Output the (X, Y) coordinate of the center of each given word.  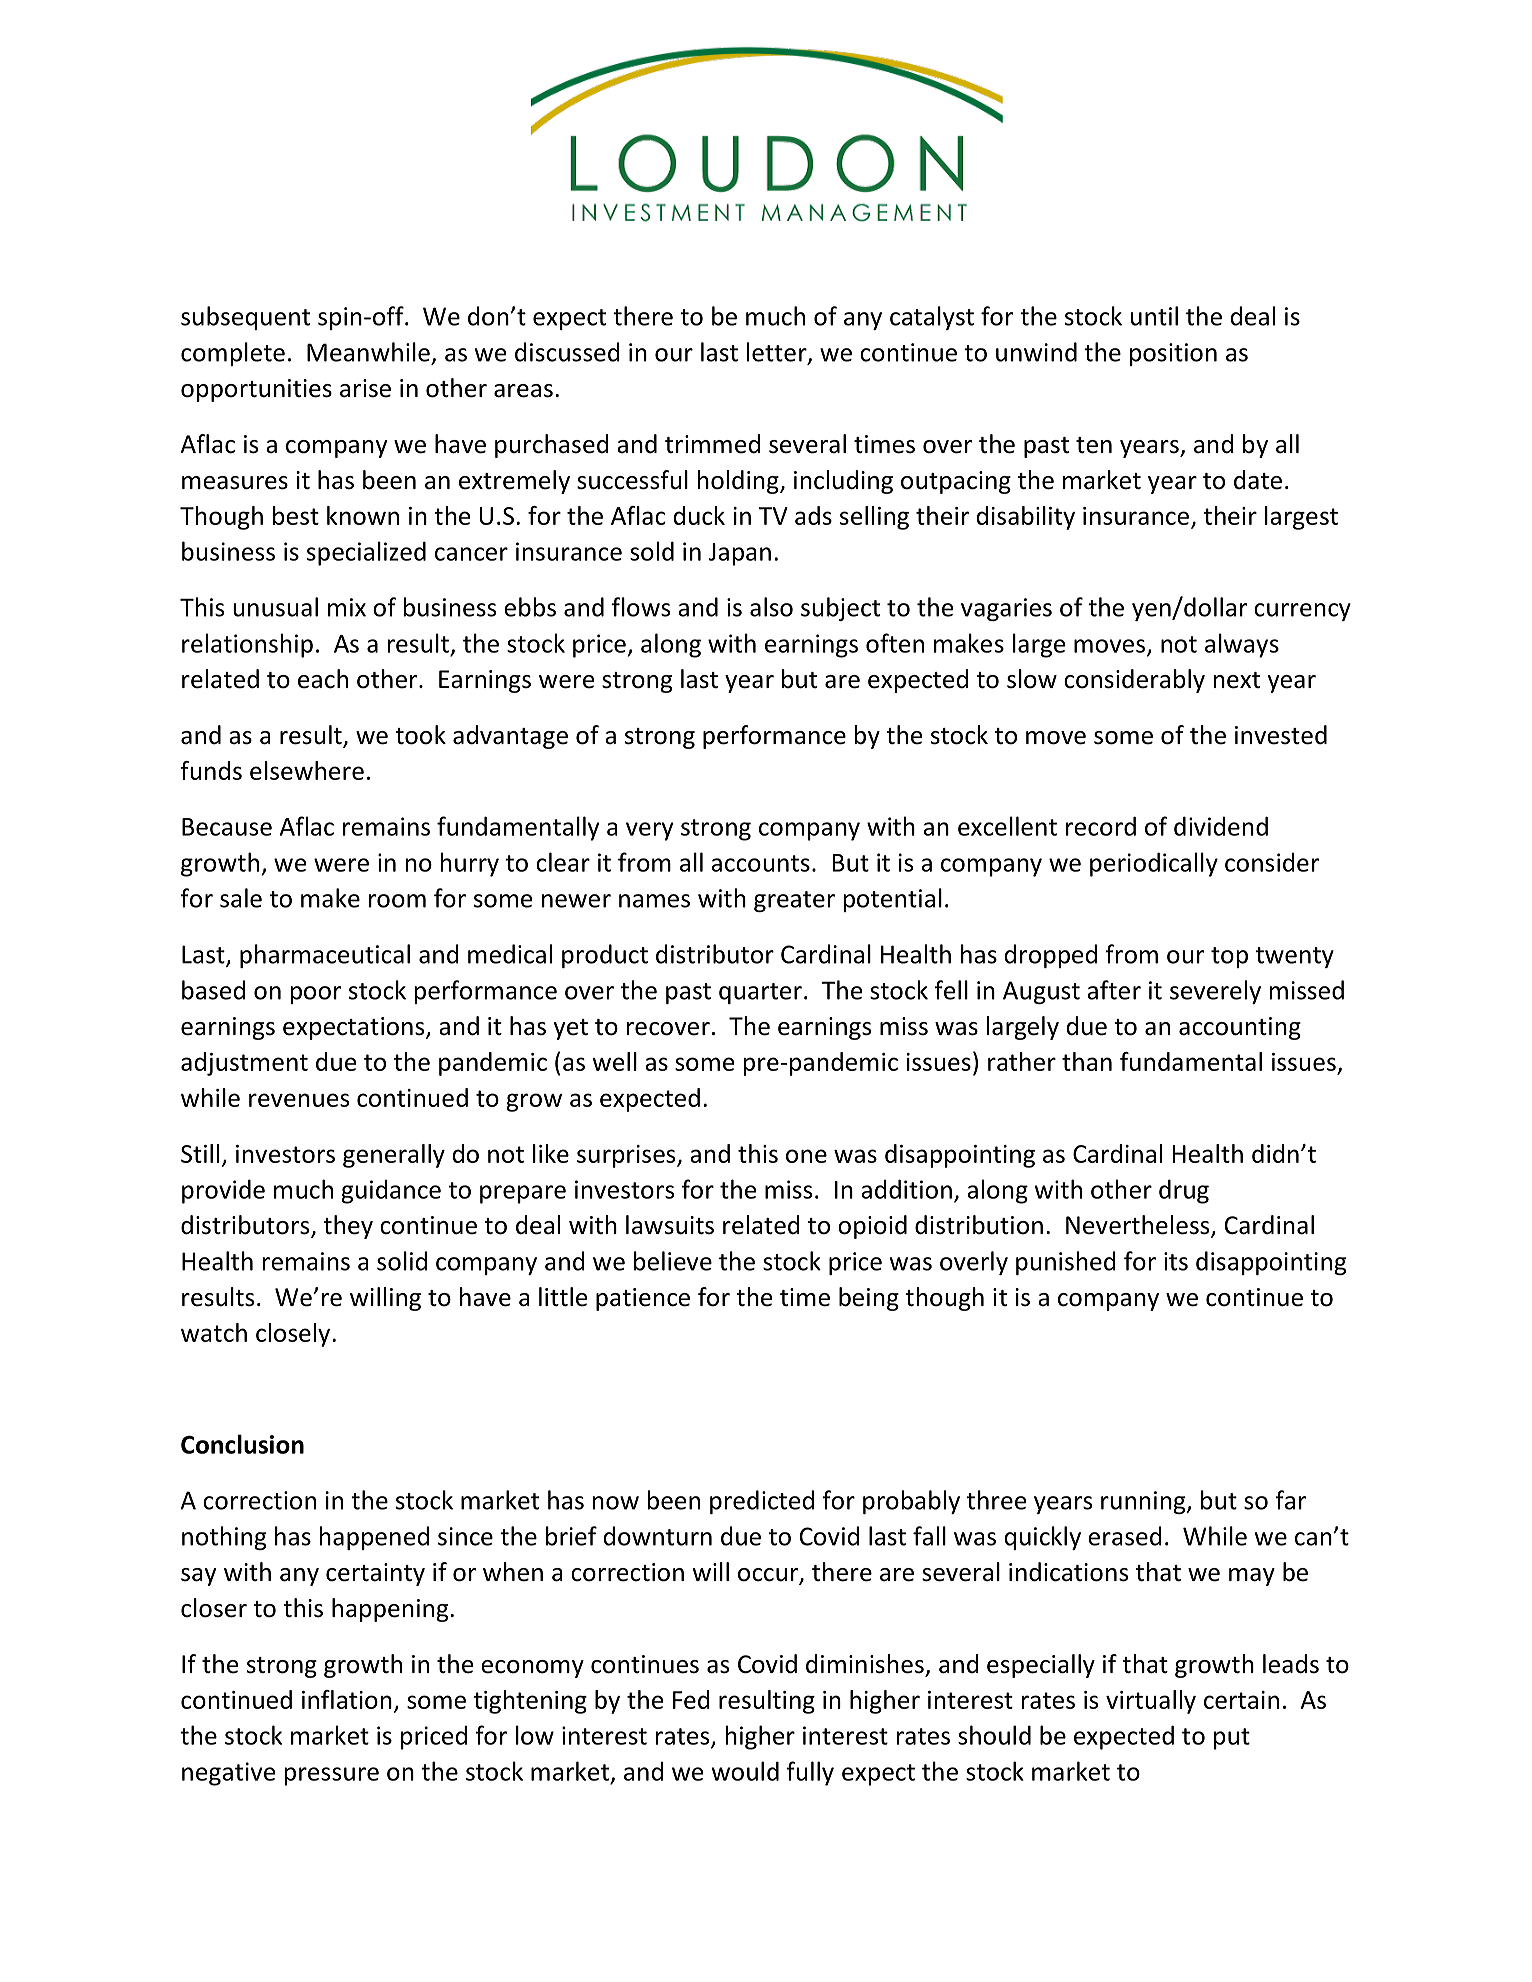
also (771, 607)
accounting (1240, 1028)
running (1144, 1502)
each (323, 679)
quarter (760, 993)
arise (365, 388)
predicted (762, 1502)
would (745, 1771)
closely (294, 1335)
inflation (347, 1699)
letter (778, 353)
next (1237, 680)
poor (316, 995)
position (1173, 354)
